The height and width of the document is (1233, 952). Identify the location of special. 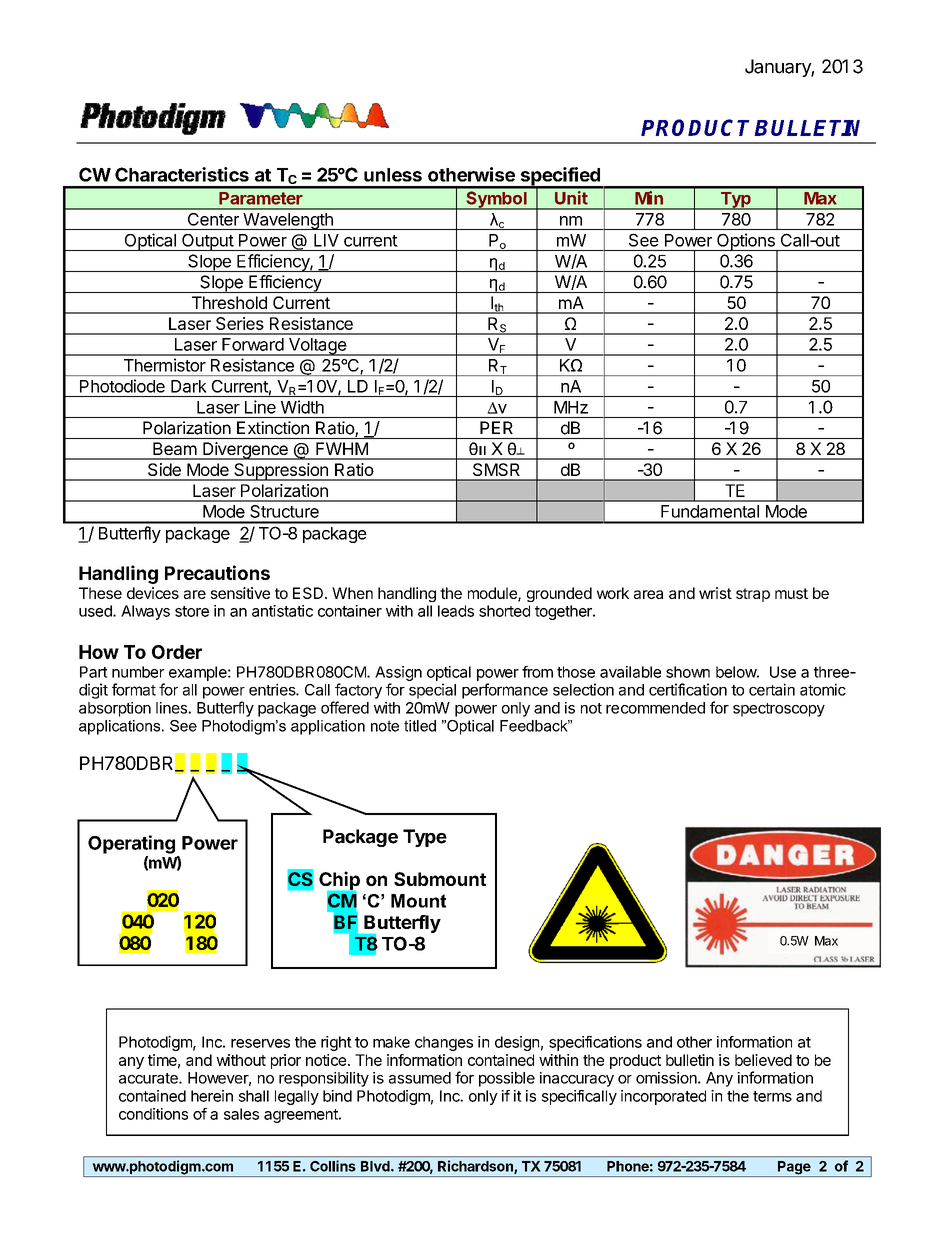
(432, 691).
